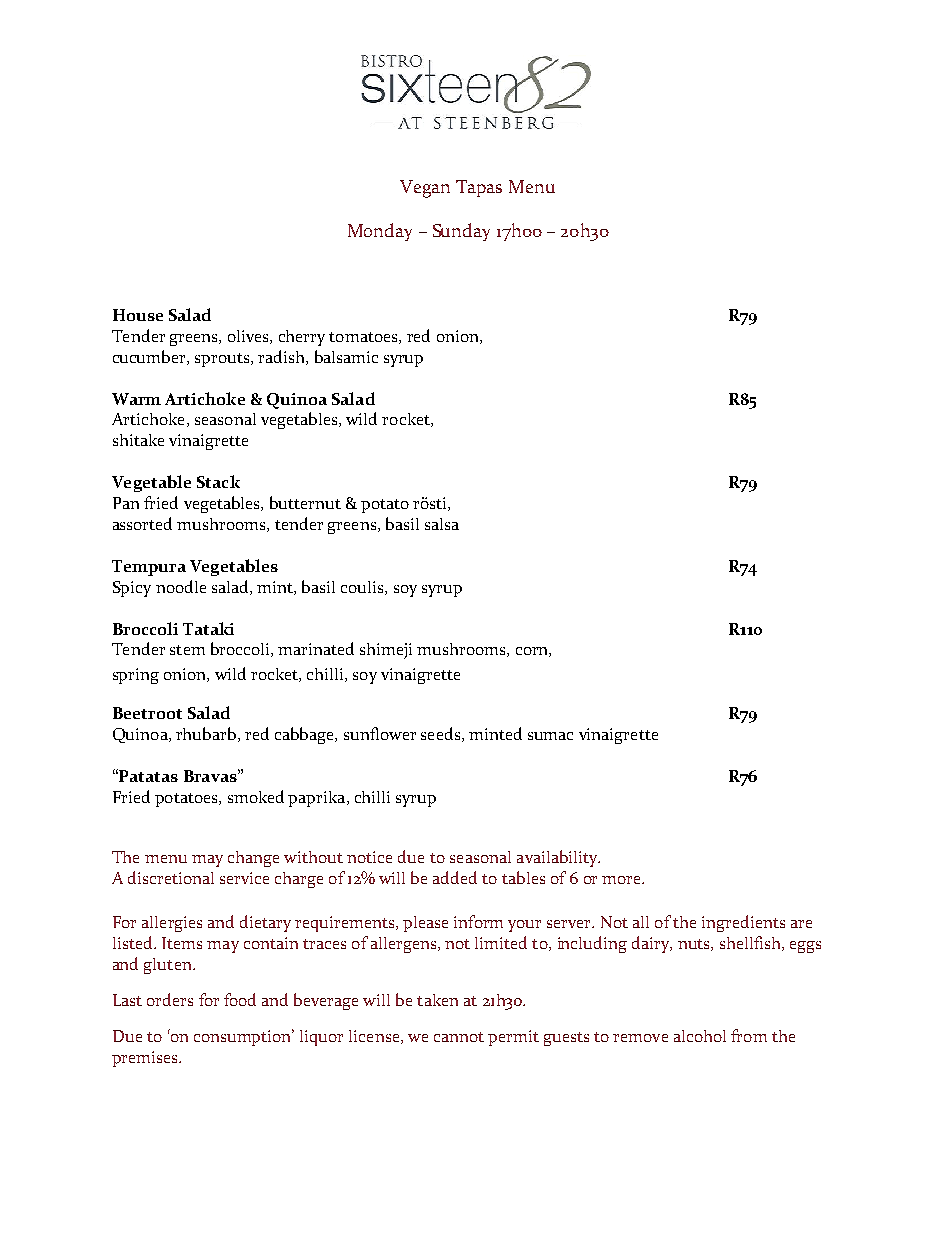 The height and width of the page is (1233, 952). I want to click on smoked, so click(256, 796).
